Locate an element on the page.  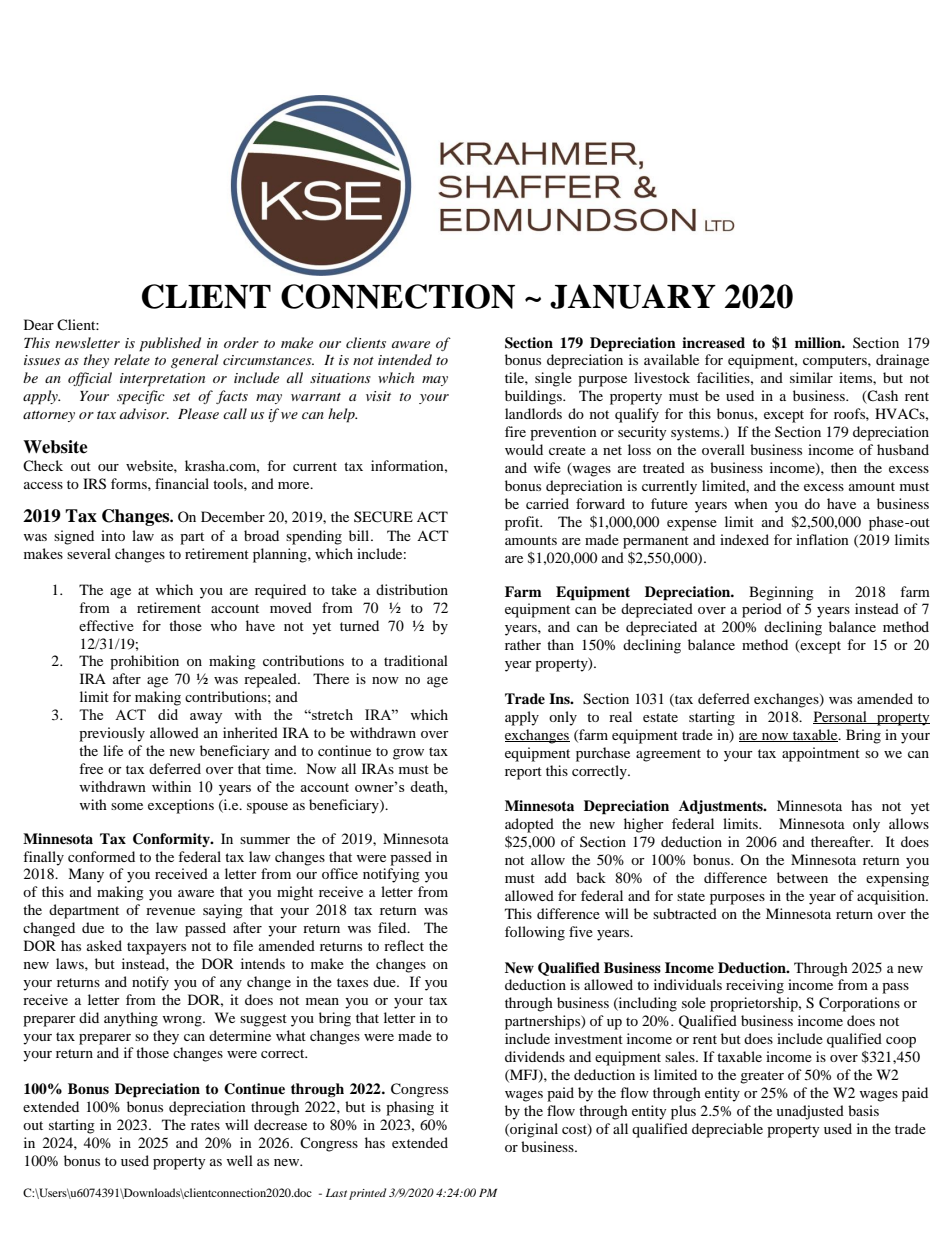
increased is located at coordinates (713, 342).
